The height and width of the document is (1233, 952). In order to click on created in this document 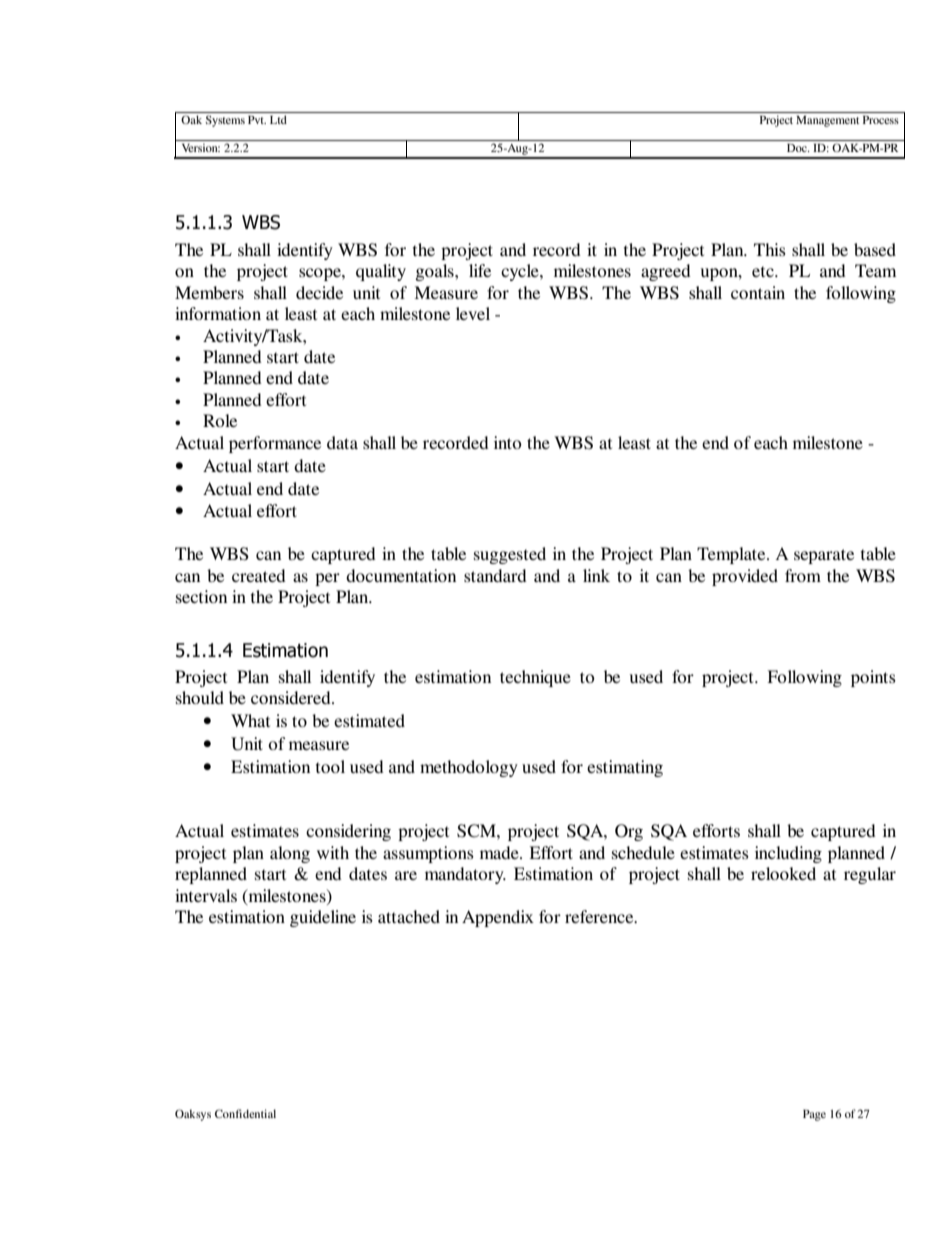, I will do `click(259, 575)`.
